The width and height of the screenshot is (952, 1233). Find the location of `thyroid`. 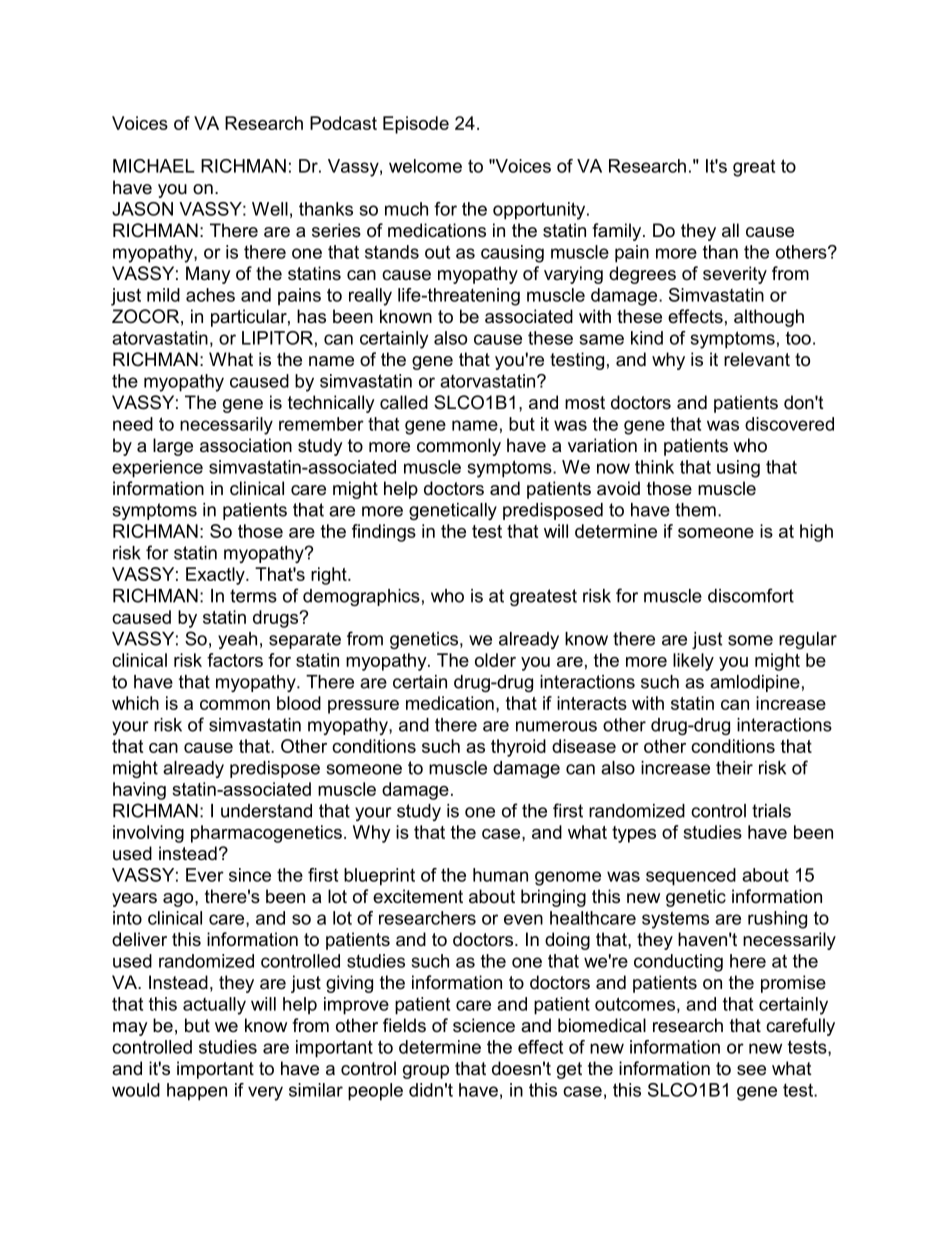

thyroid is located at coordinates (518, 748).
